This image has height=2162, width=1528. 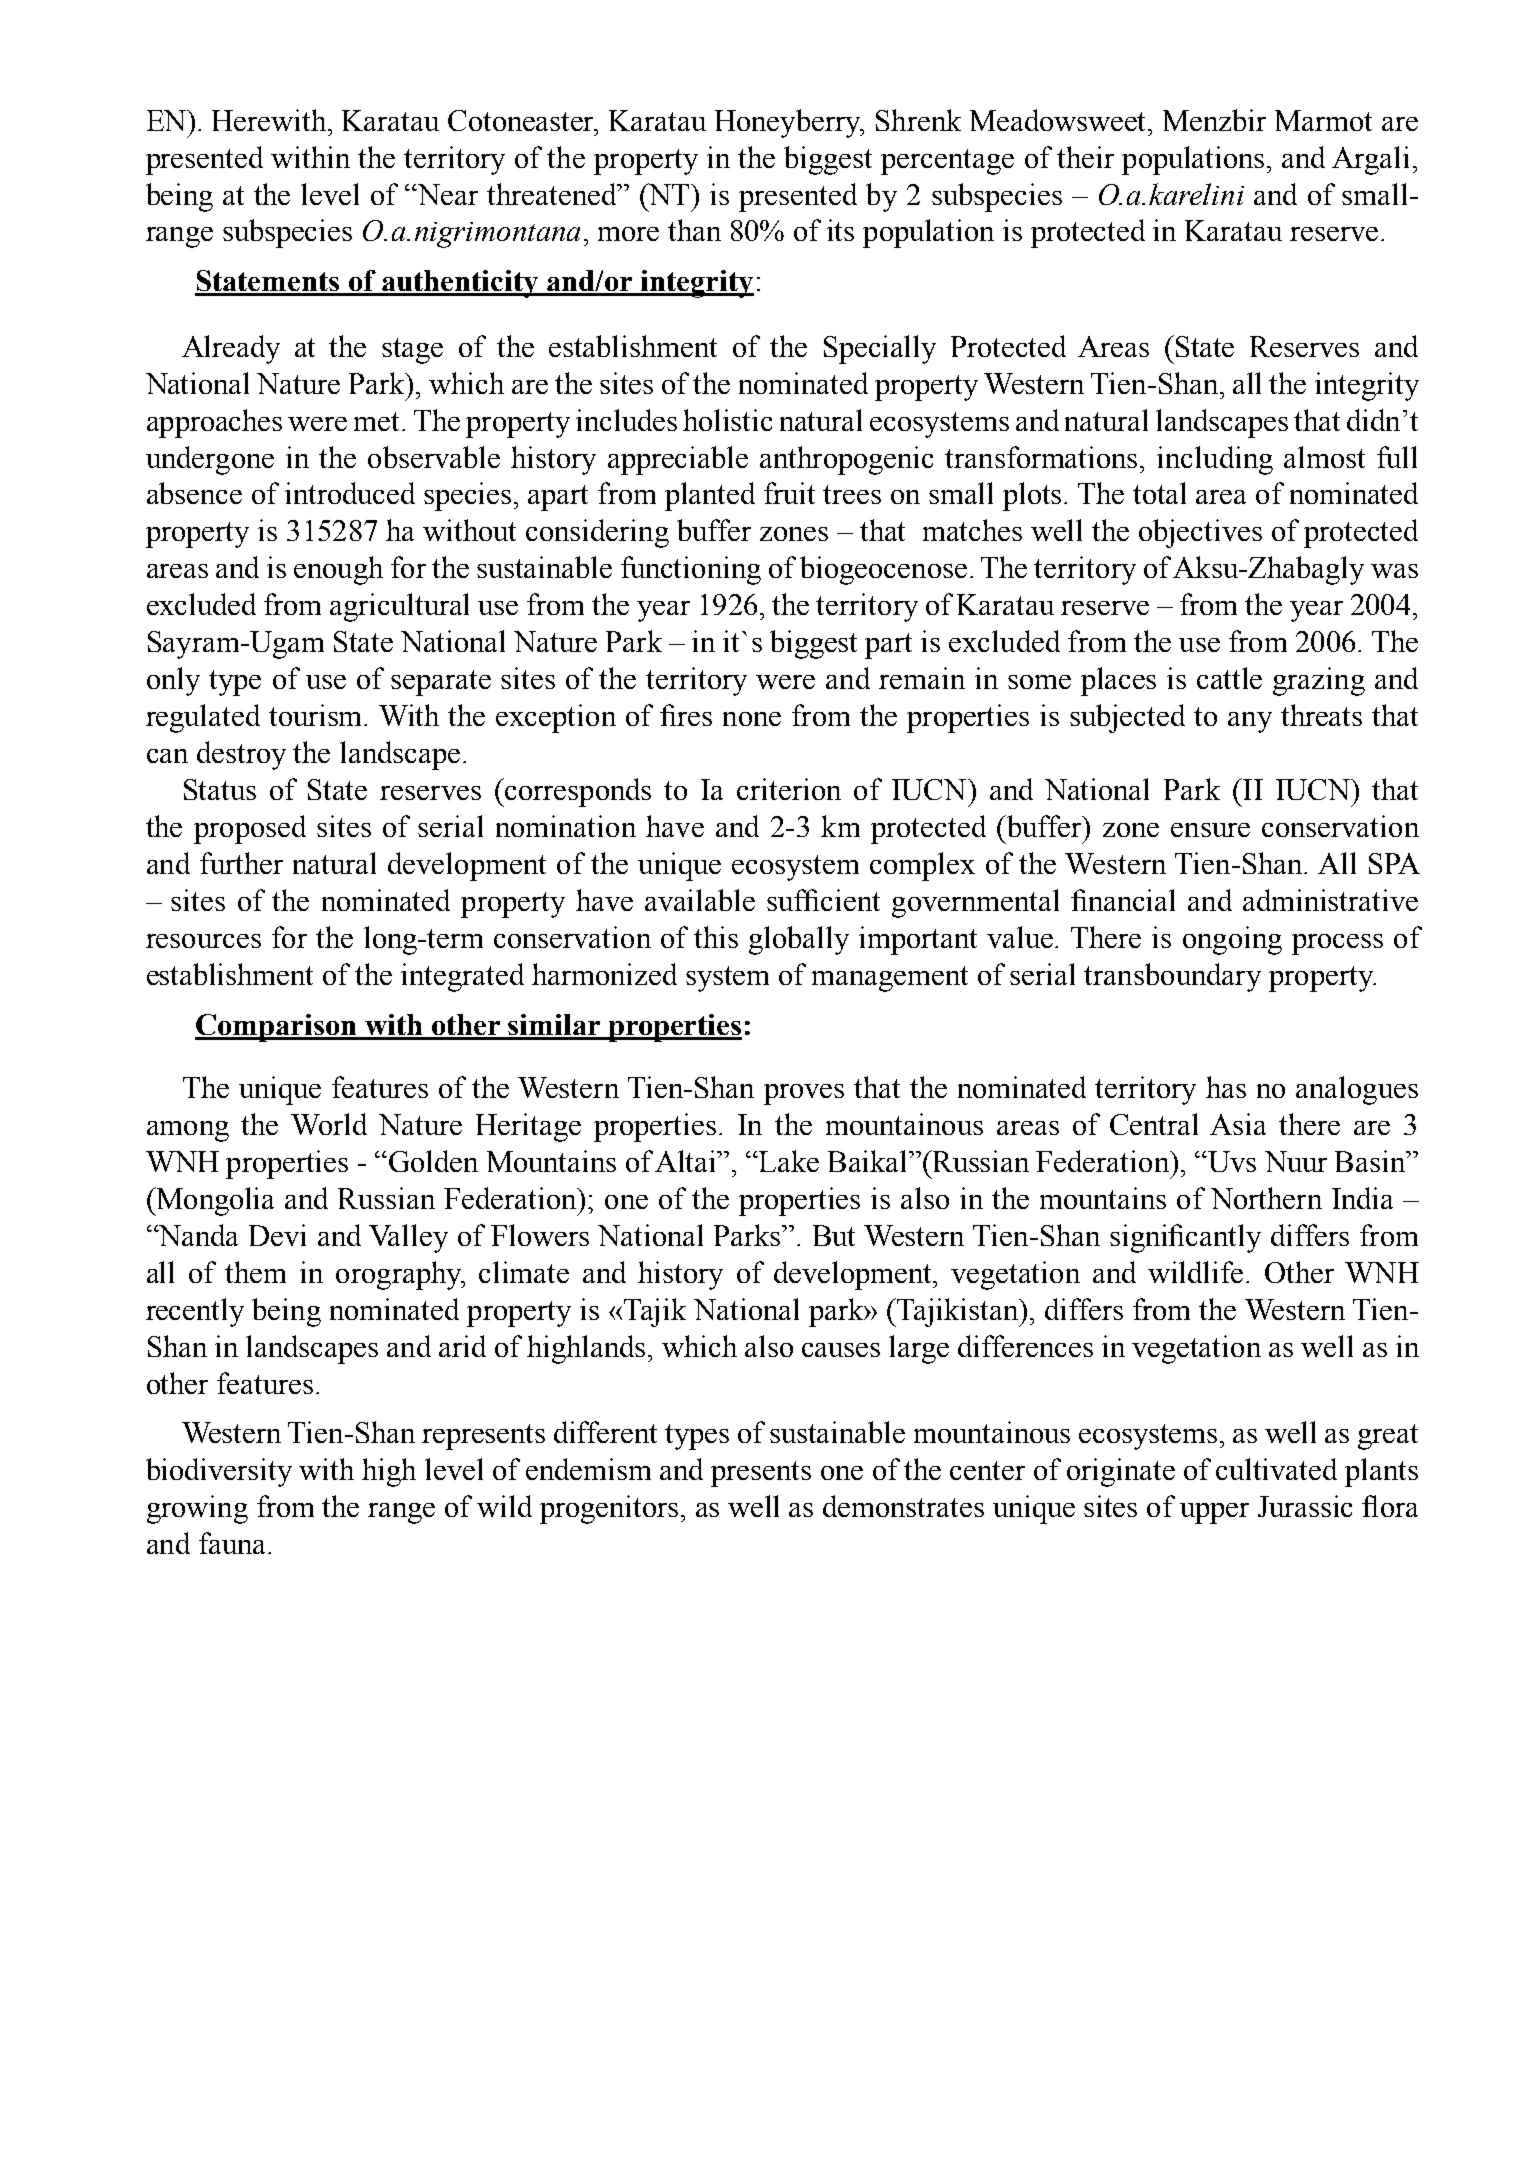 I want to click on demonstrates, so click(x=903, y=1506).
